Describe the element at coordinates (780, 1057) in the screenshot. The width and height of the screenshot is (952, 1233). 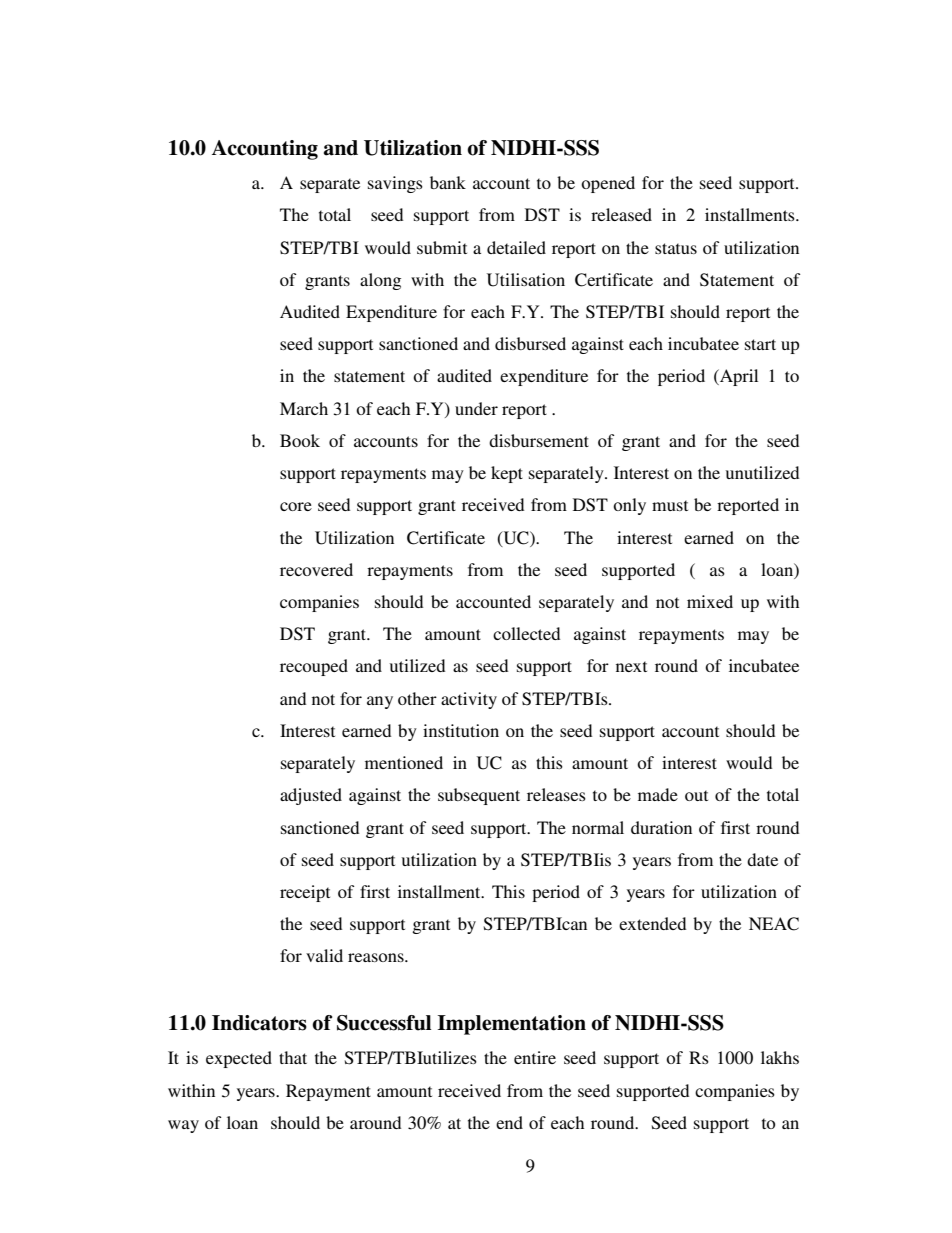
I see `lakhs` at that location.
